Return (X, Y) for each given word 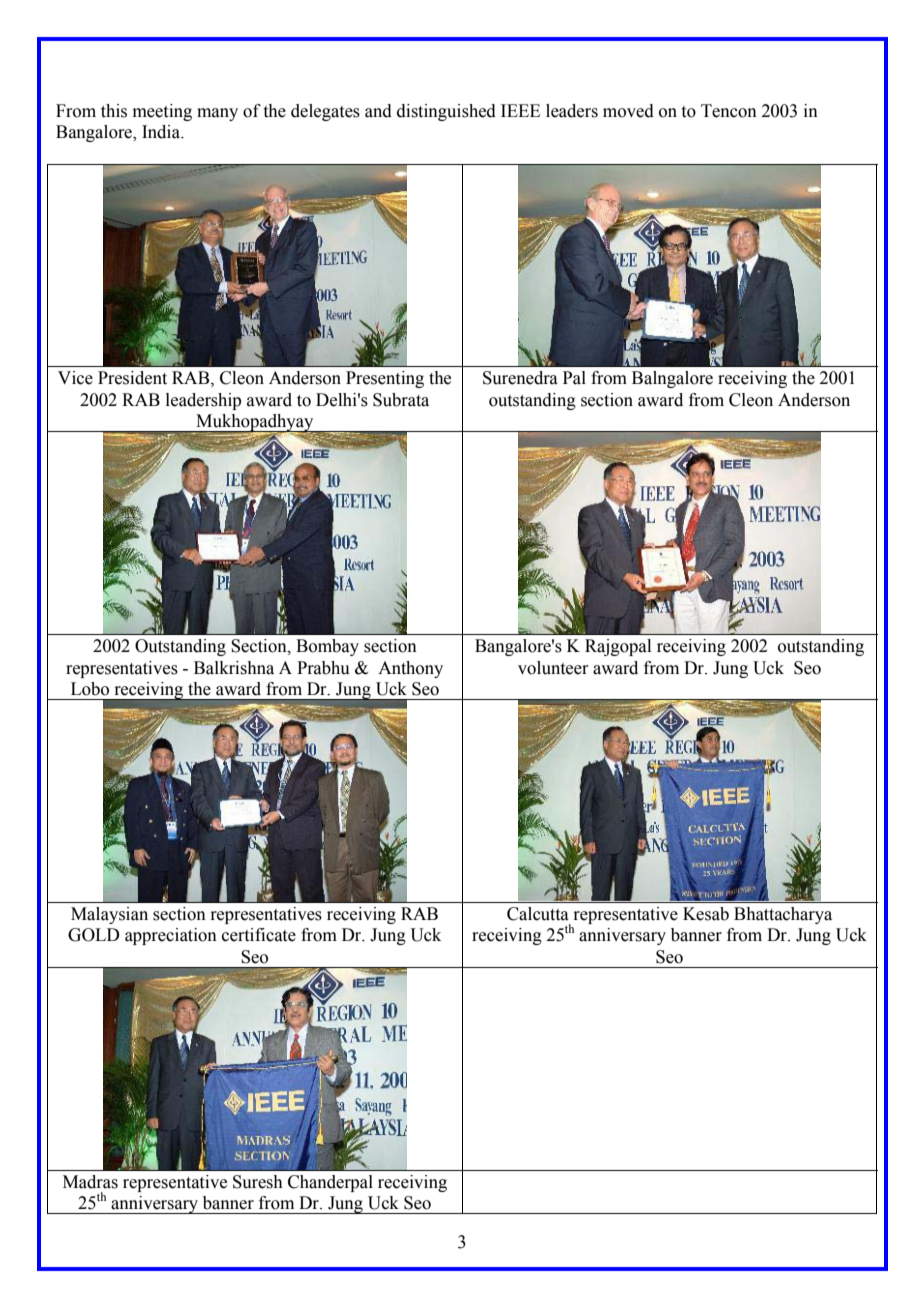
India (162, 132)
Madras (90, 1182)
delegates (325, 112)
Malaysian (109, 915)
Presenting (385, 379)
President (132, 378)
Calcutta (538, 914)
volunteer (553, 668)
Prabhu (323, 668)
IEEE (520, 110)
